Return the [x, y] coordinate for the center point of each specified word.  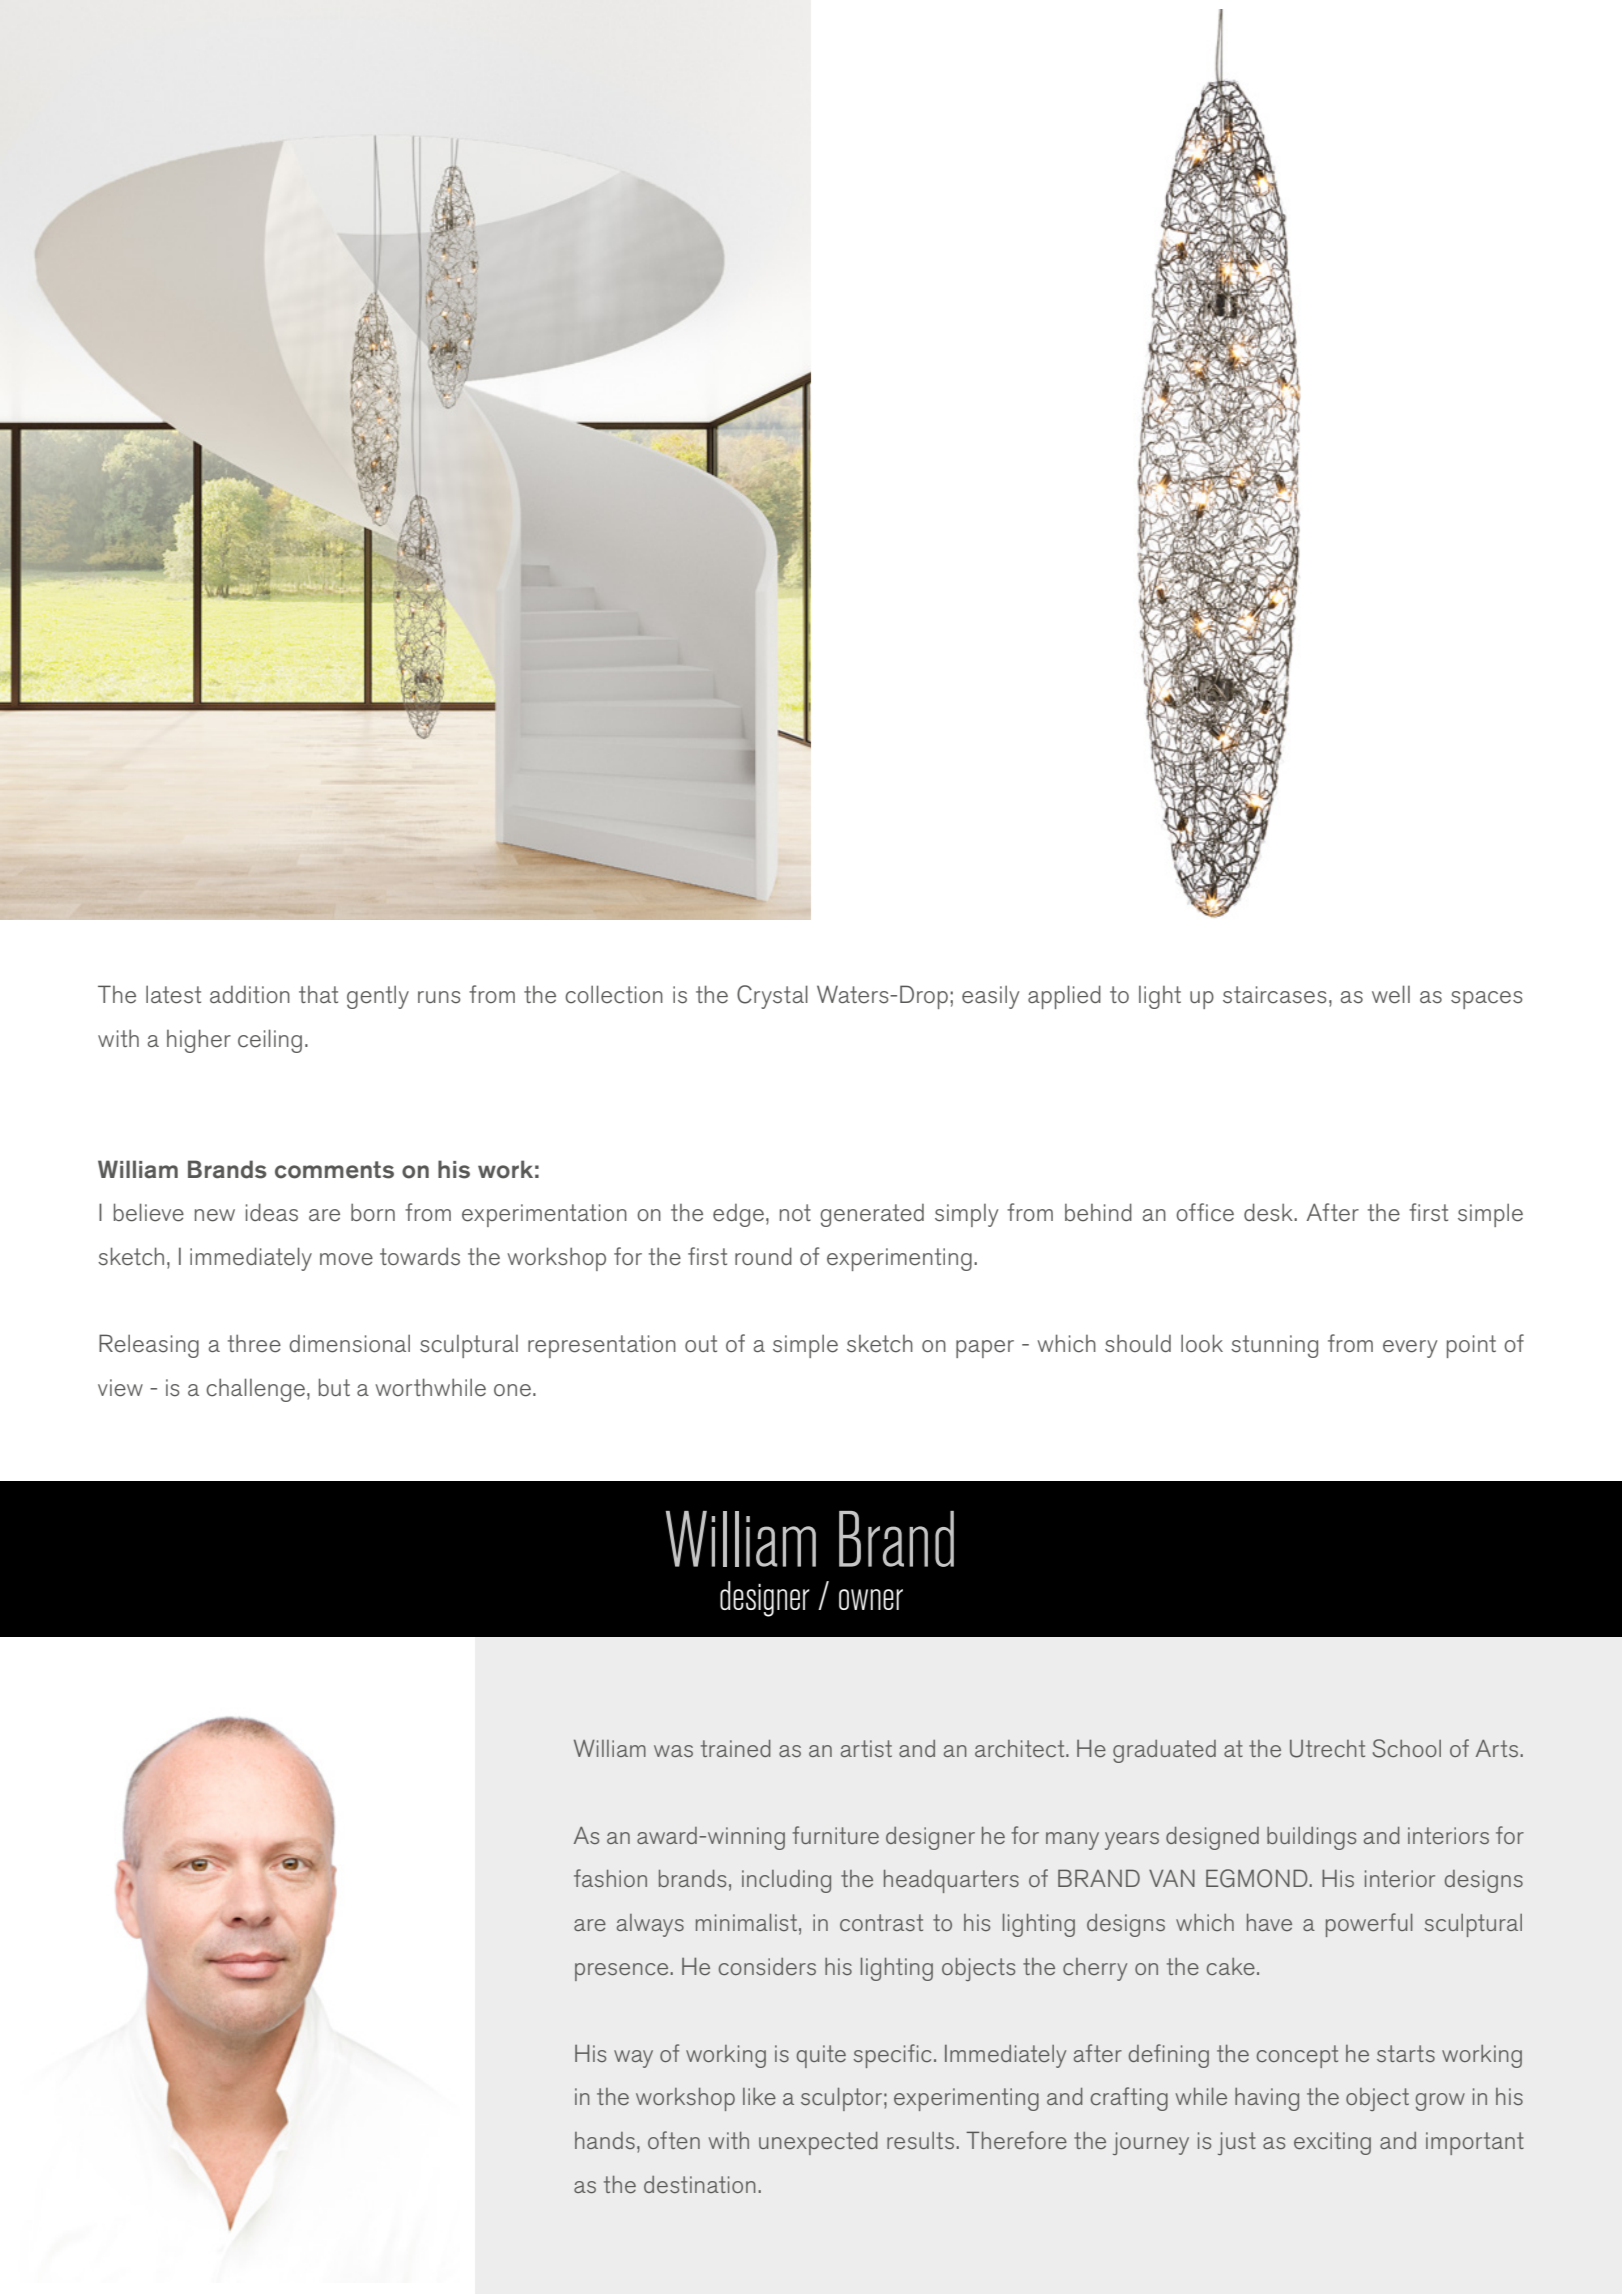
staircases [1275, 995]
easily [990, 997]
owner [871, 1599]
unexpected [818, 2143]
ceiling [270, 1041]
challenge [255, 1390]
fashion [610, 1878]
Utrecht [1327, 1749]
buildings [1311, 1838]
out [701, 1343]
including [786, 1881]
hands [605, 2140]
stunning [1274, 1346]
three [254, 1343]
